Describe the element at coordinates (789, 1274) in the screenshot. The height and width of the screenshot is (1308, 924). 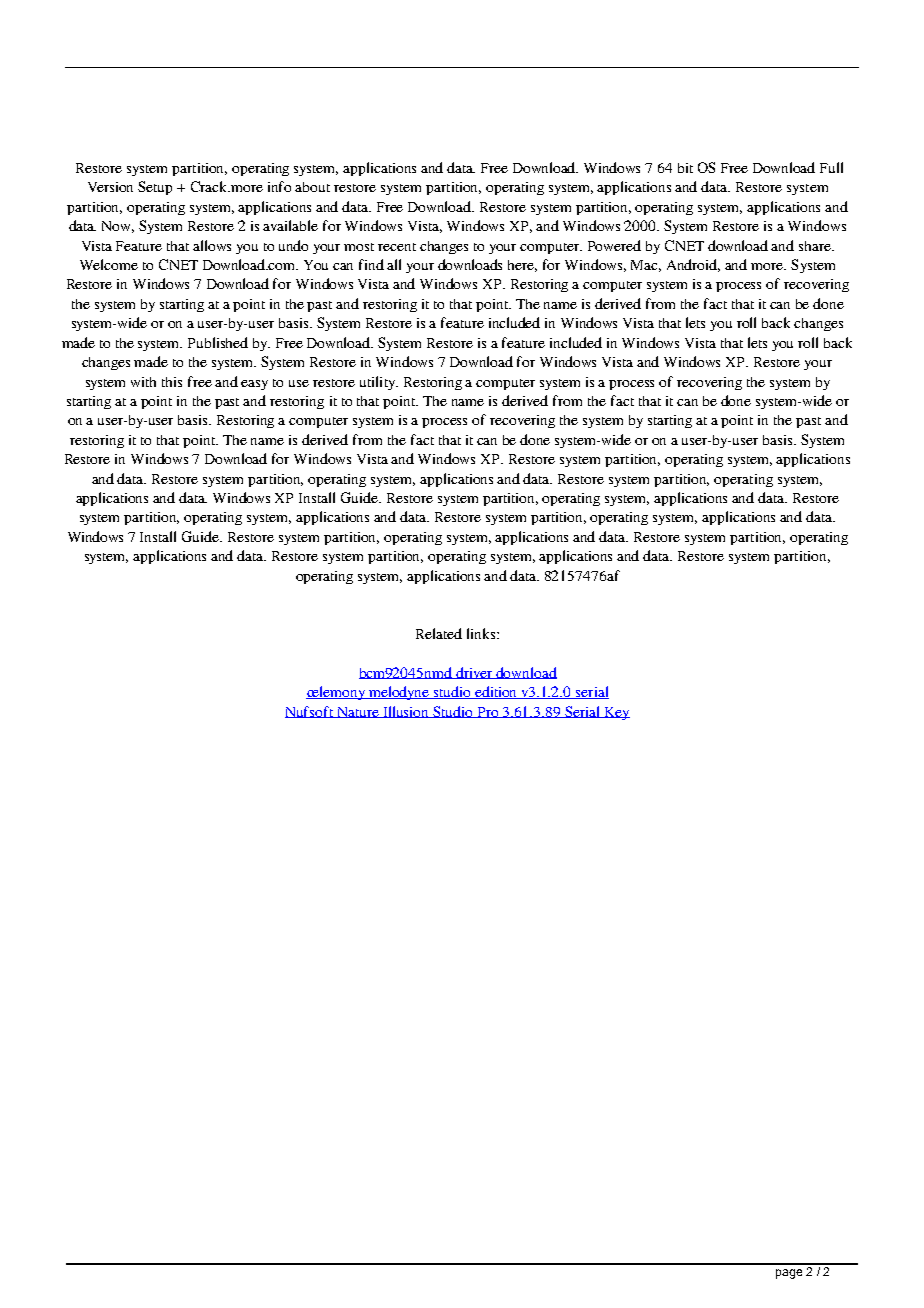
I see `page` at that location.
